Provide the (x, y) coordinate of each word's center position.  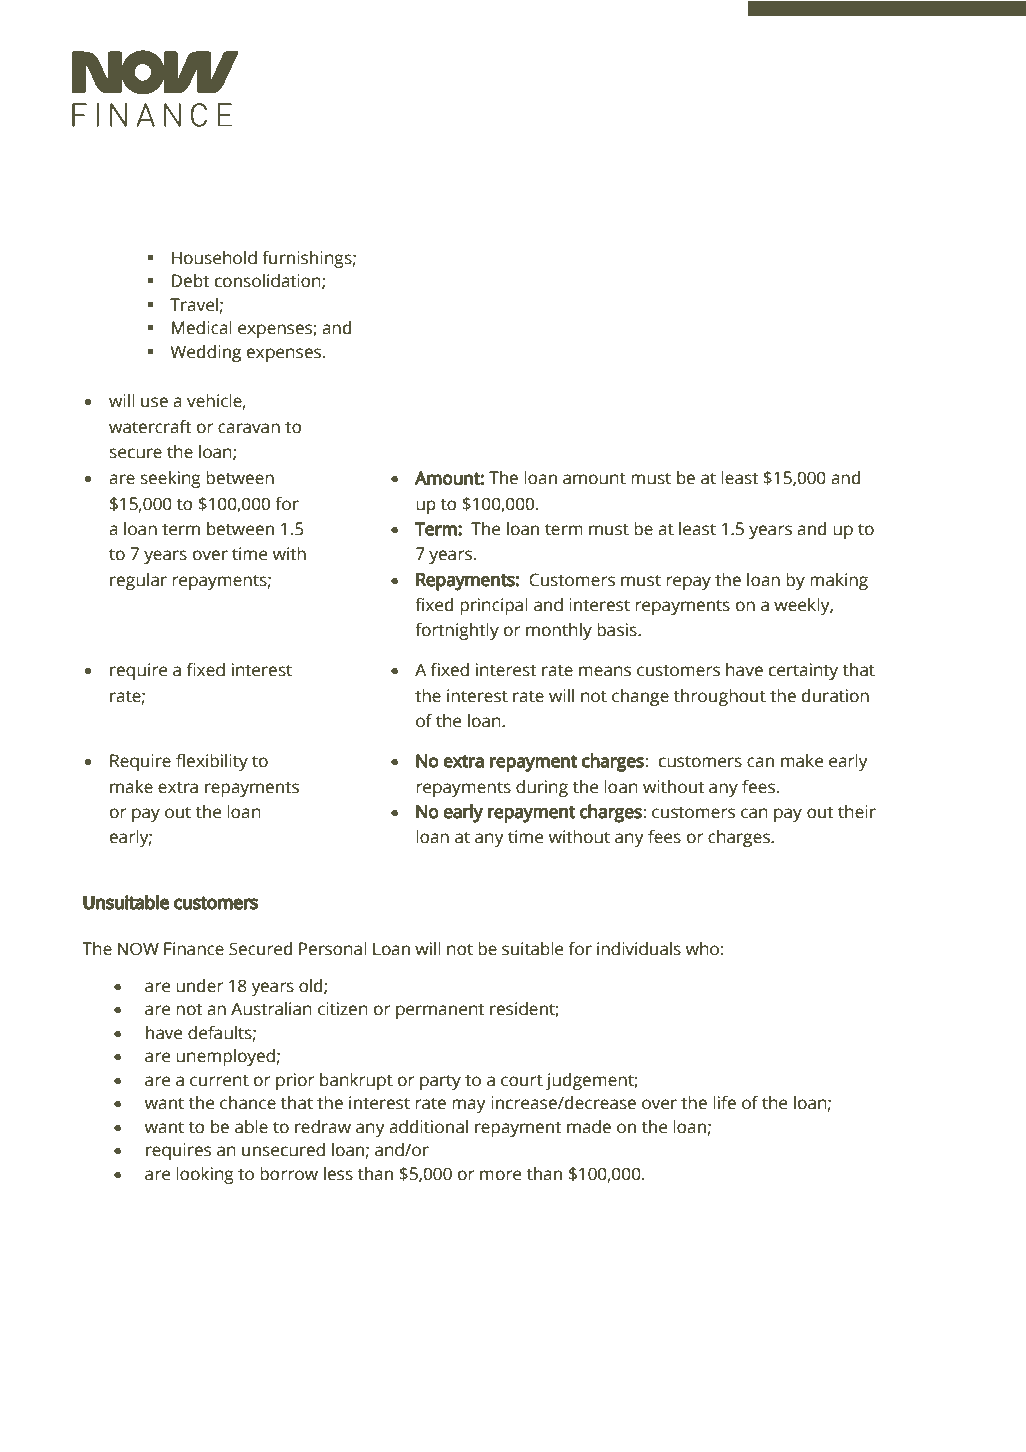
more (500, 1175)
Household (214, 258)
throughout (720, 697)
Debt (190, 281)
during (542, 788)
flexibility (212, 762)
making (839, 581)
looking (205, 1175)
